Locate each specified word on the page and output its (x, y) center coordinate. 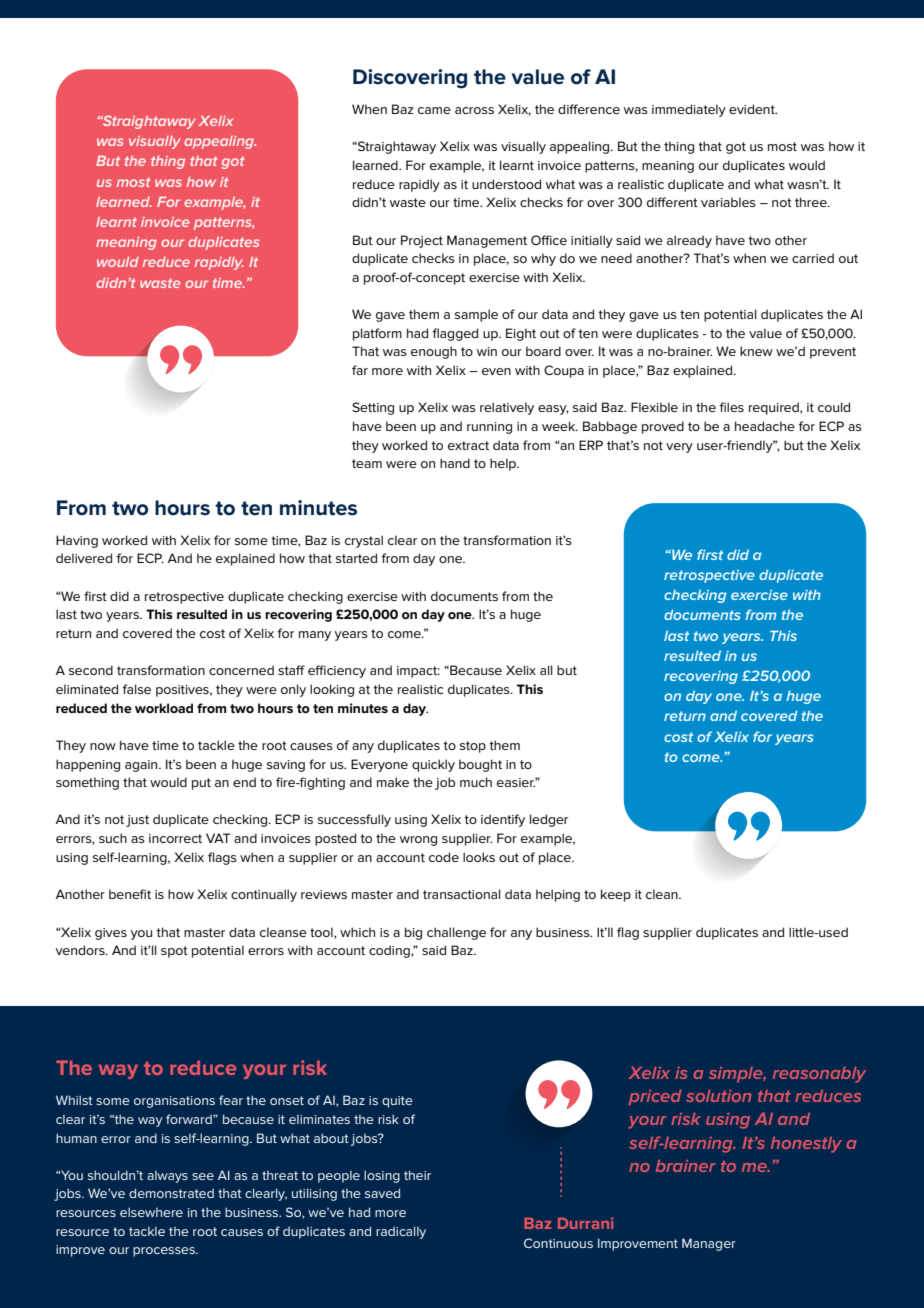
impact (418, 672)
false (137, 689)
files (732, 407)
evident (753, 109)
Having (77, 541)
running (489, 428)
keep (616, 895)
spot (174, 952)
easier (516, 782)
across (474, 110)
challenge (456, 933)
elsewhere (151, 1212)
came (434, 110)
